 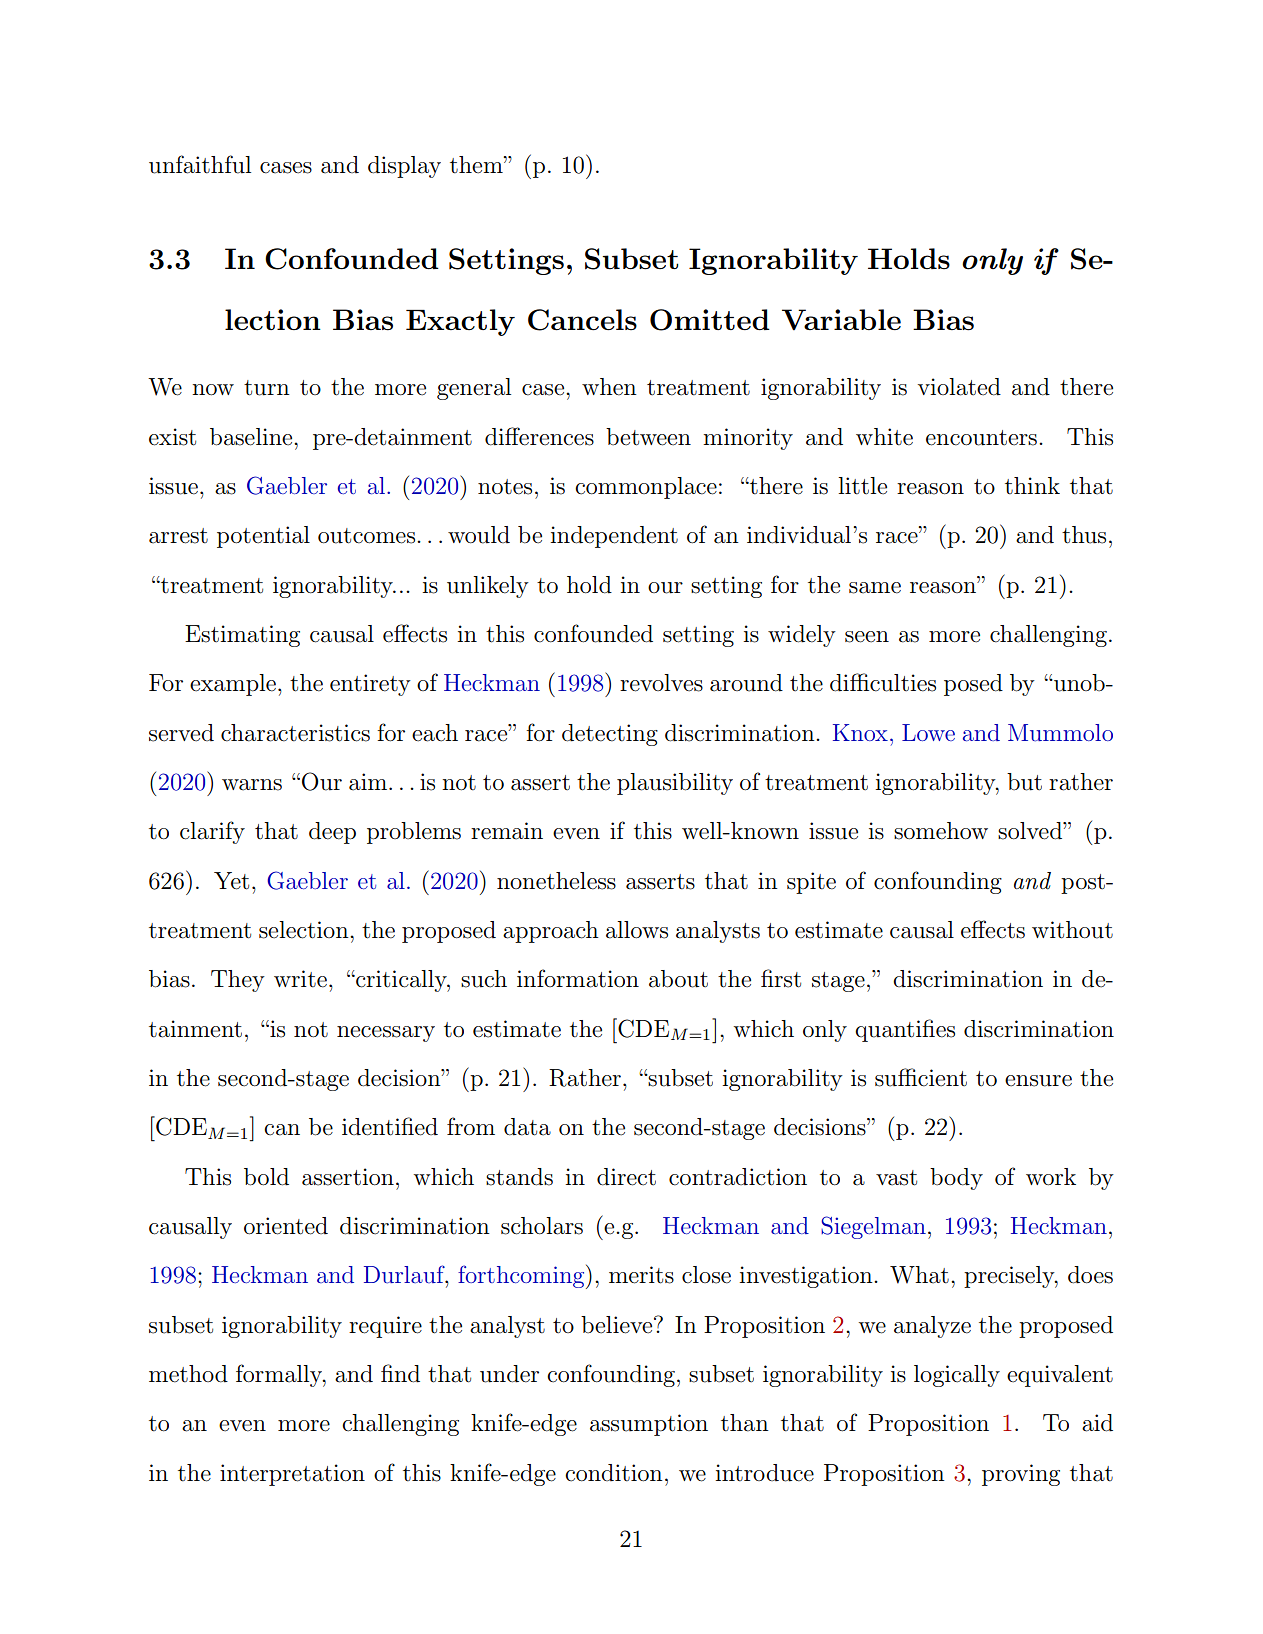 I want to click on same, so click(x=875, y=588).
